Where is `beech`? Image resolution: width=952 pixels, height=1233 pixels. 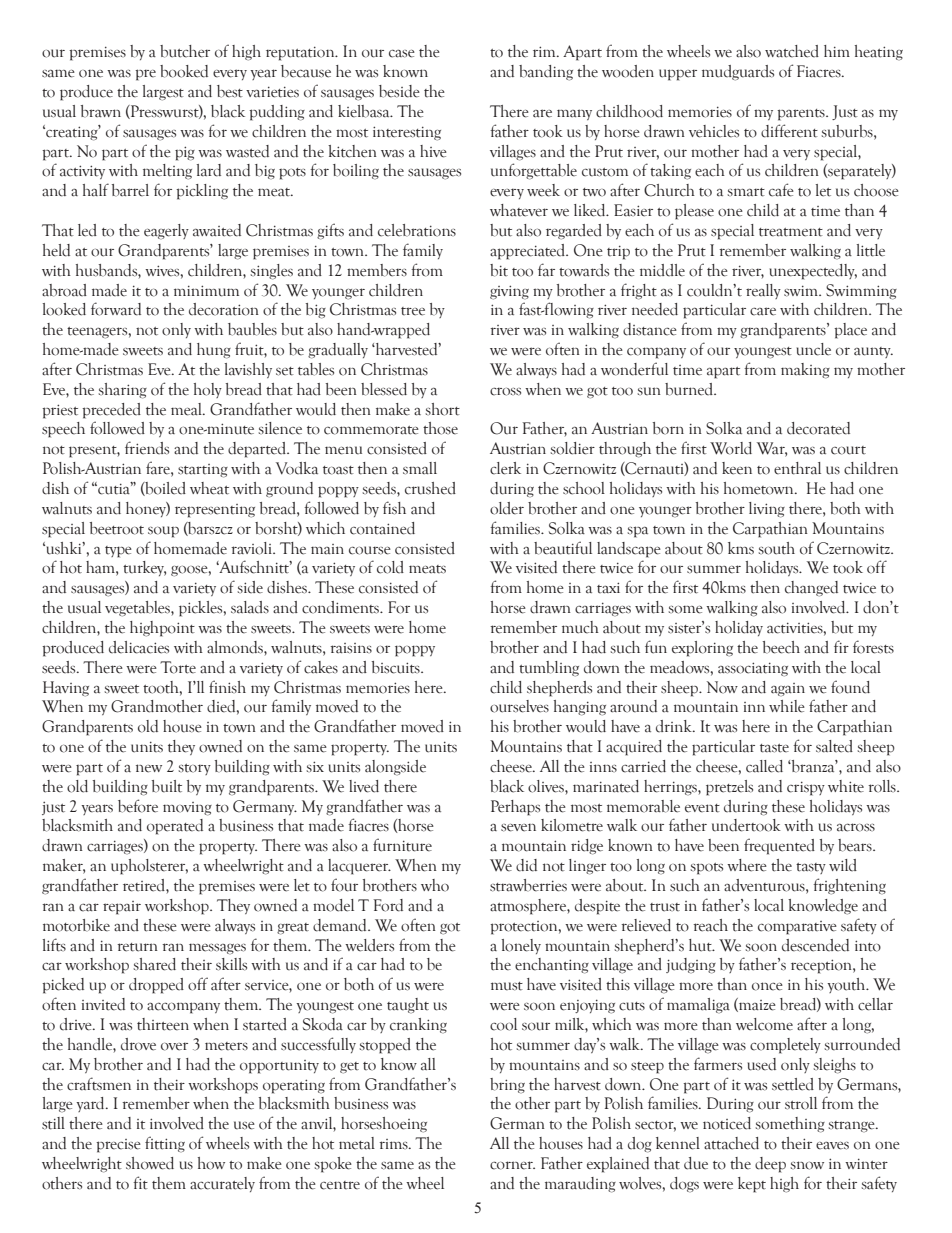
beech is located at coordinates (781, 647).
